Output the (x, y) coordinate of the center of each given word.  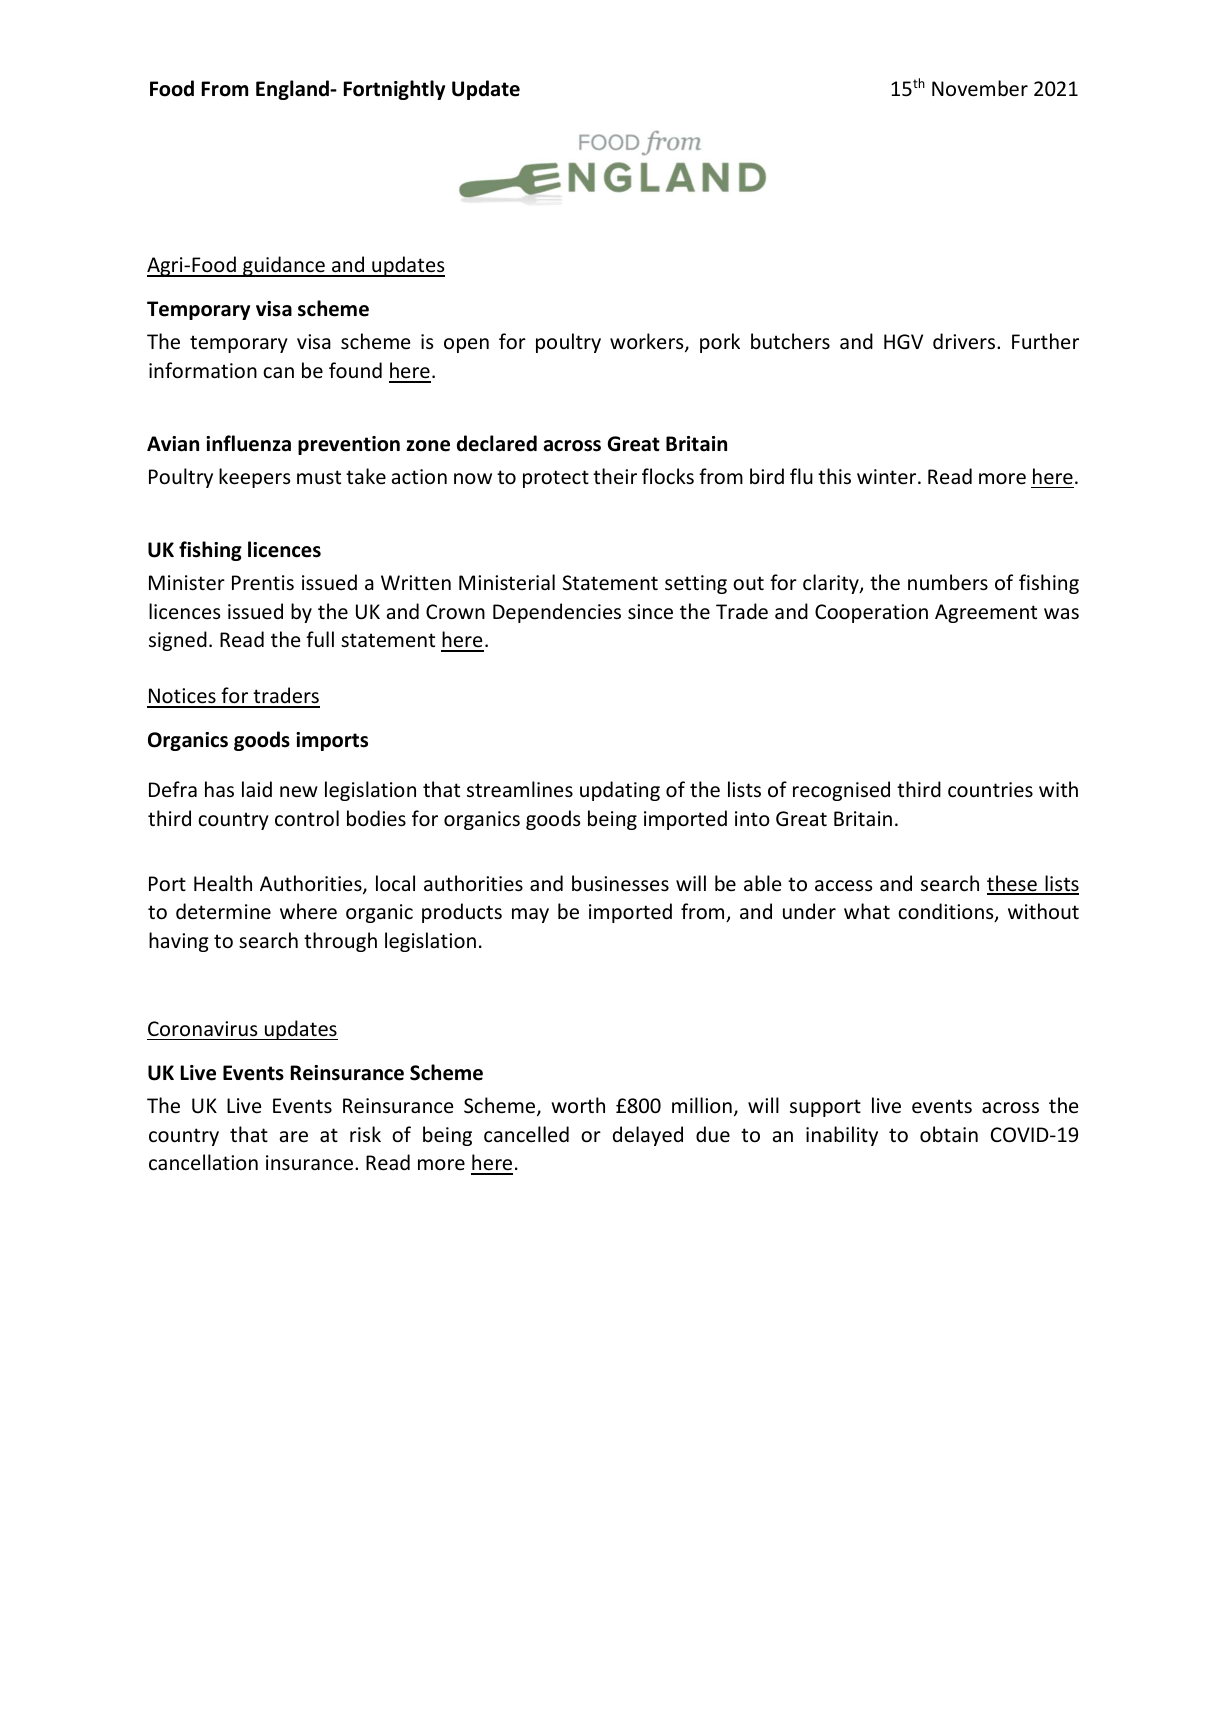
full (320, 639)
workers (648, 343)
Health (223, 883)
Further (1045, 341)
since (650, 612)
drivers (965, 341)
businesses (620, 883)
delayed (648, 1136)
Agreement (986, 613)
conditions (947, 912)
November (980, 88)
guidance (284, 266)
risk (365, 1134)
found (355, 370)
